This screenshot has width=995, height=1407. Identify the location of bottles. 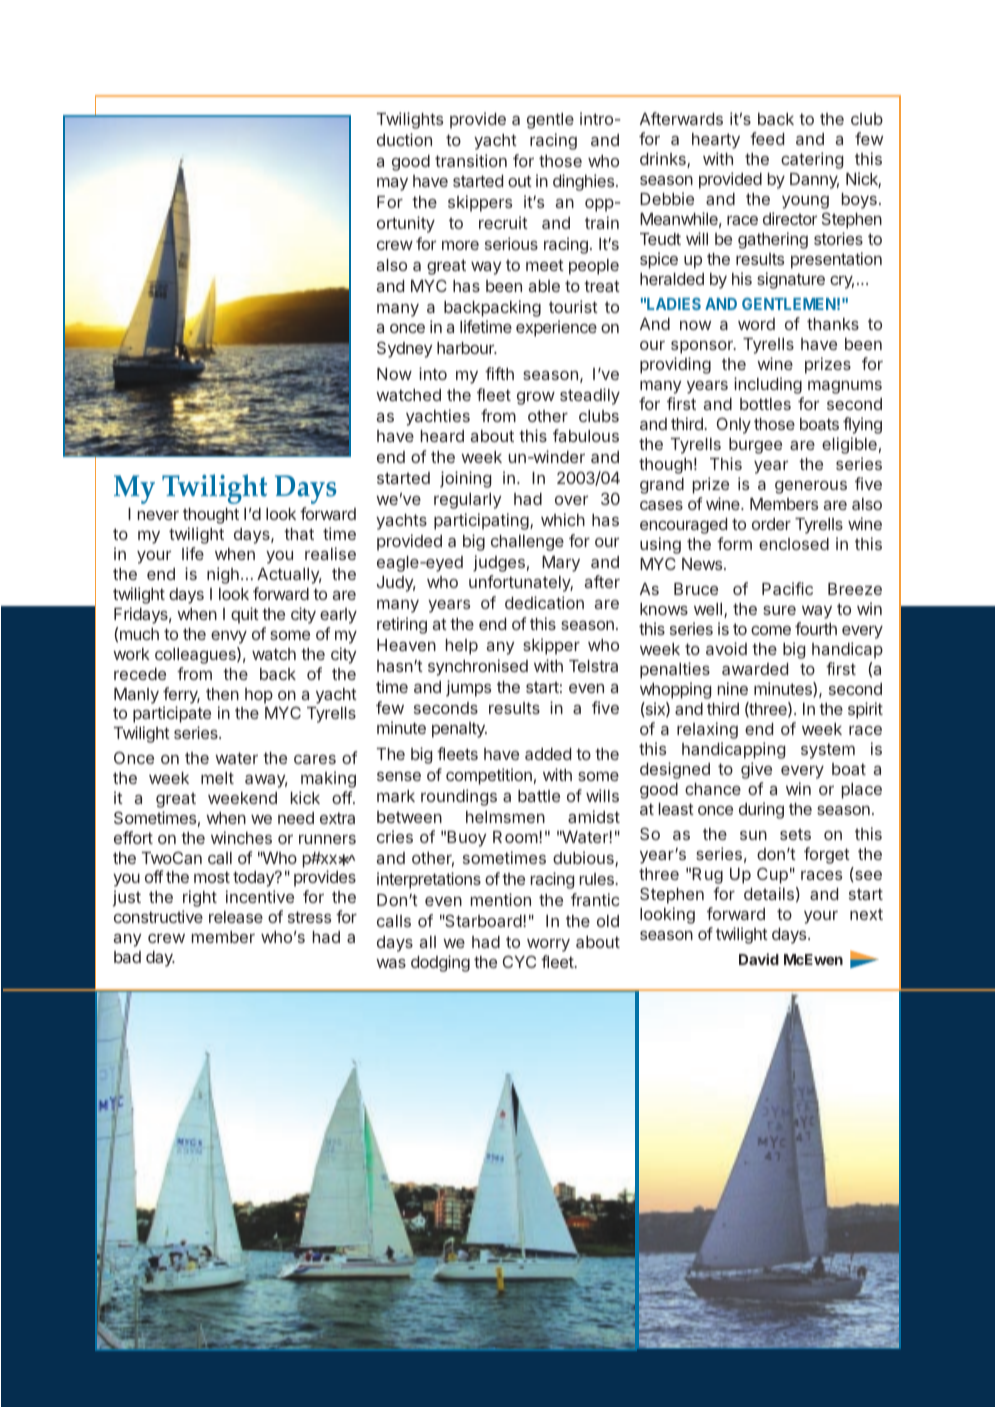
(765, 404).
